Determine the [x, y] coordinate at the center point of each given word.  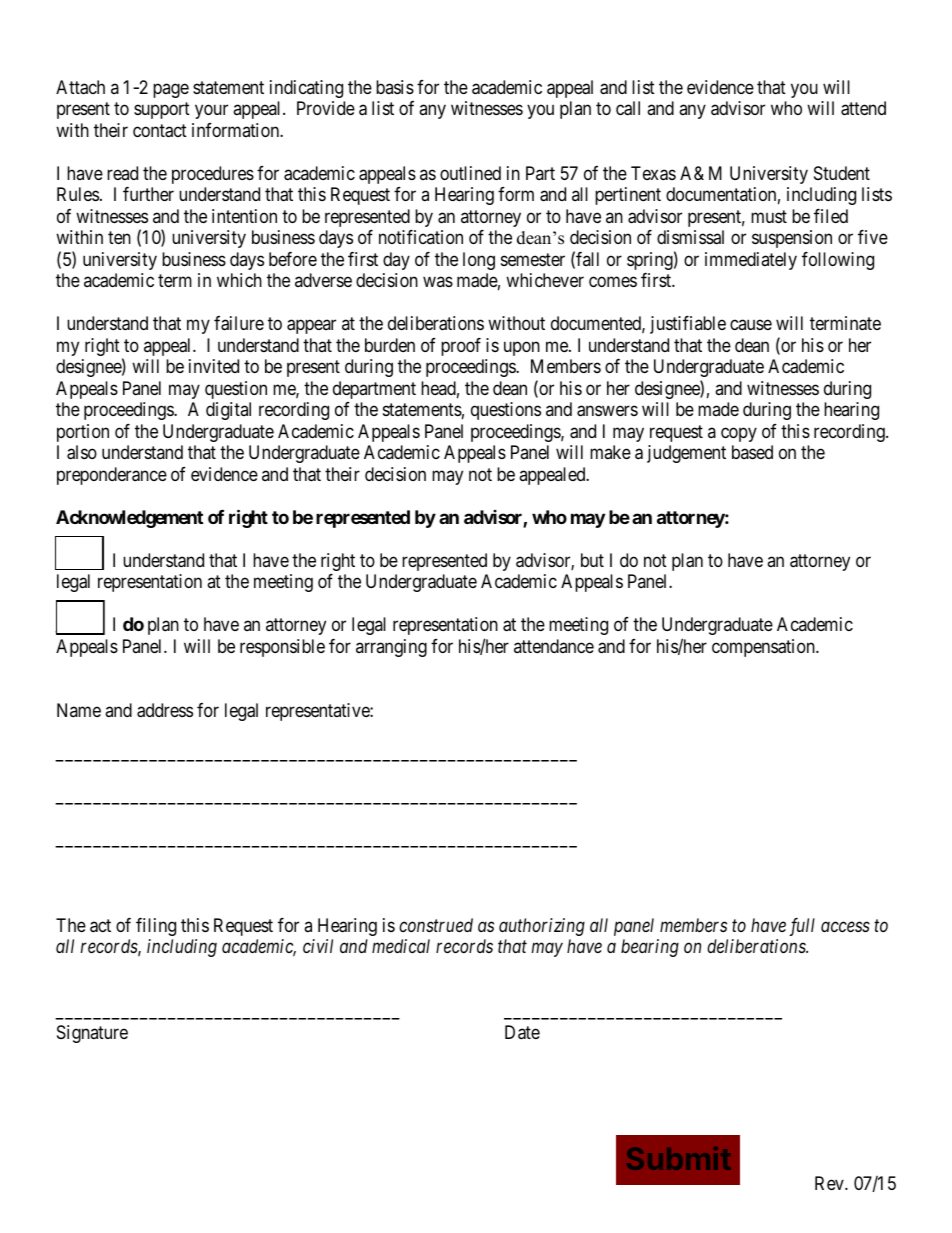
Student [842, 173]
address [165, 710]
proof [461, 347]
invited [214, 366]
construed [436, 925]
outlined [470, 173]
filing [156, 927]
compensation [764, 648]
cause [751, 325]
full [802, 927]
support [162, 111]
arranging [391, 648]
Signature [92, 1034]
